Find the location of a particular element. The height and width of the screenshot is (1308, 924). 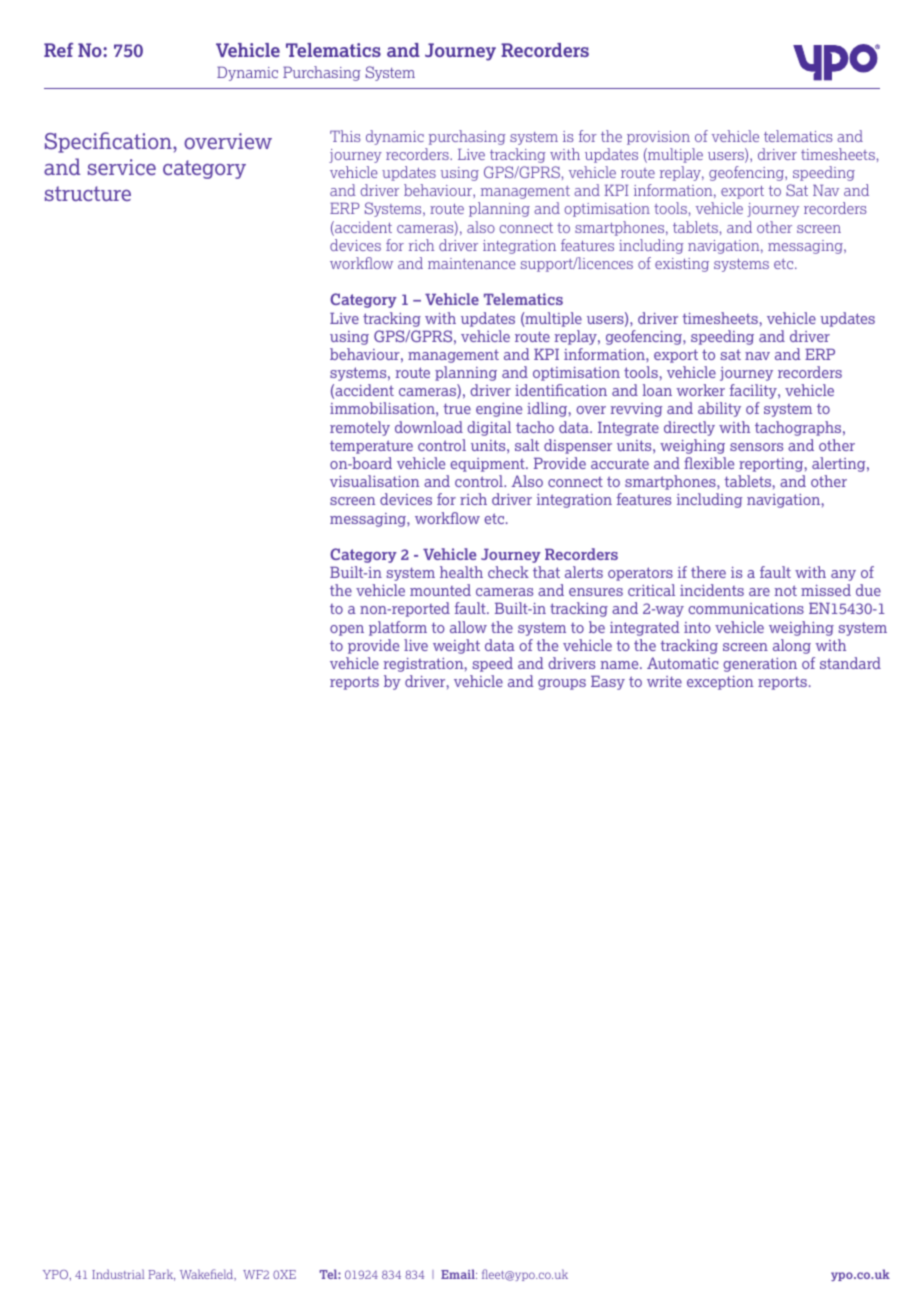

Specification is located at coordinates (109, 142).
